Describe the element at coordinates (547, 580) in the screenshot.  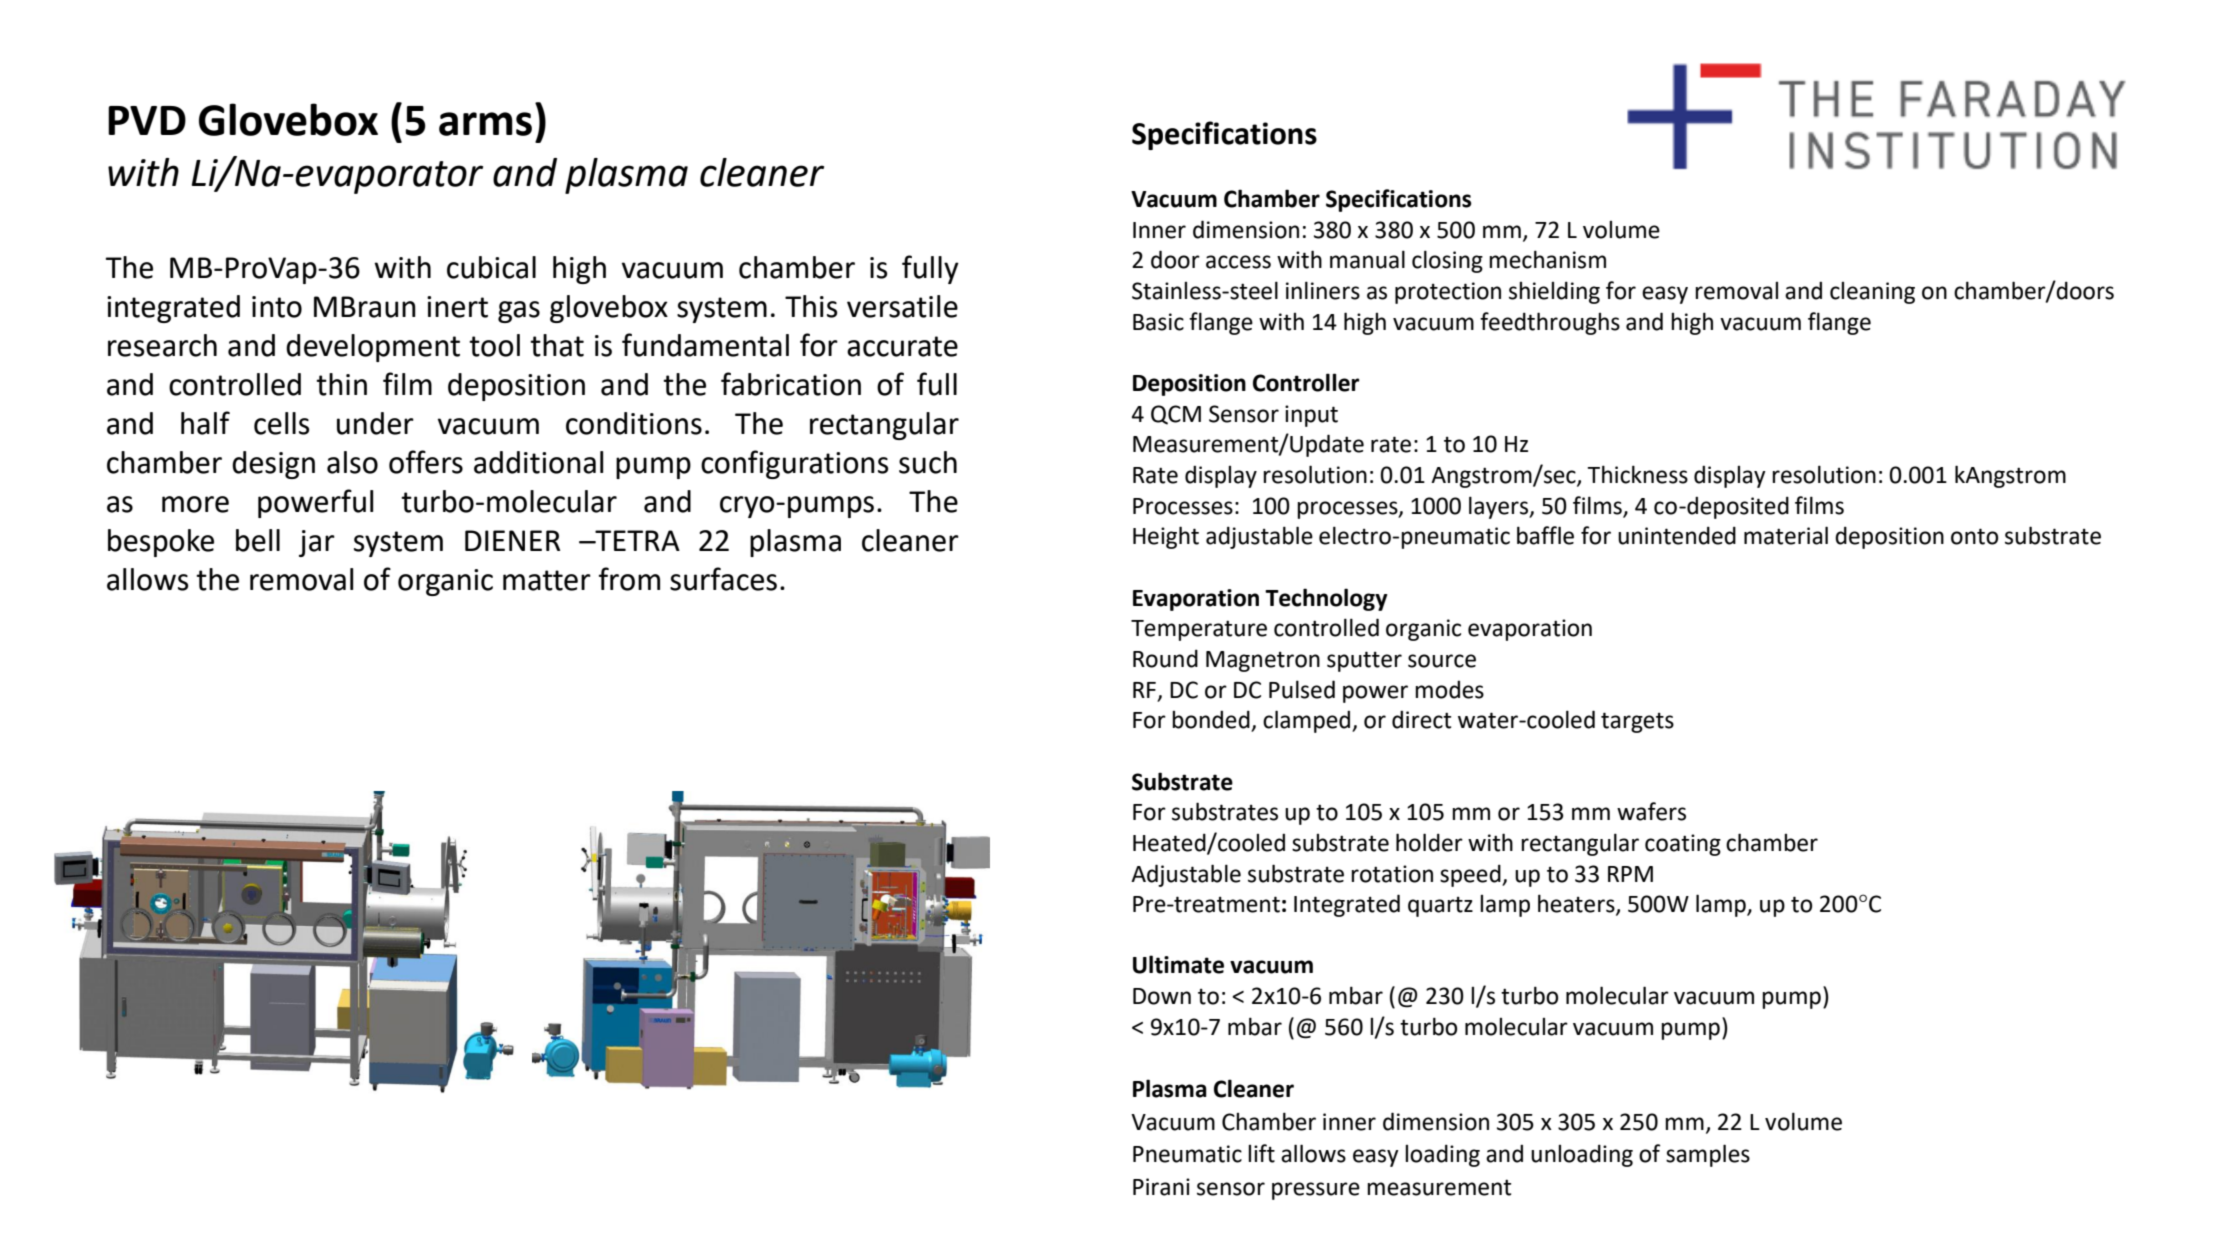
I see `matter` at that location.
